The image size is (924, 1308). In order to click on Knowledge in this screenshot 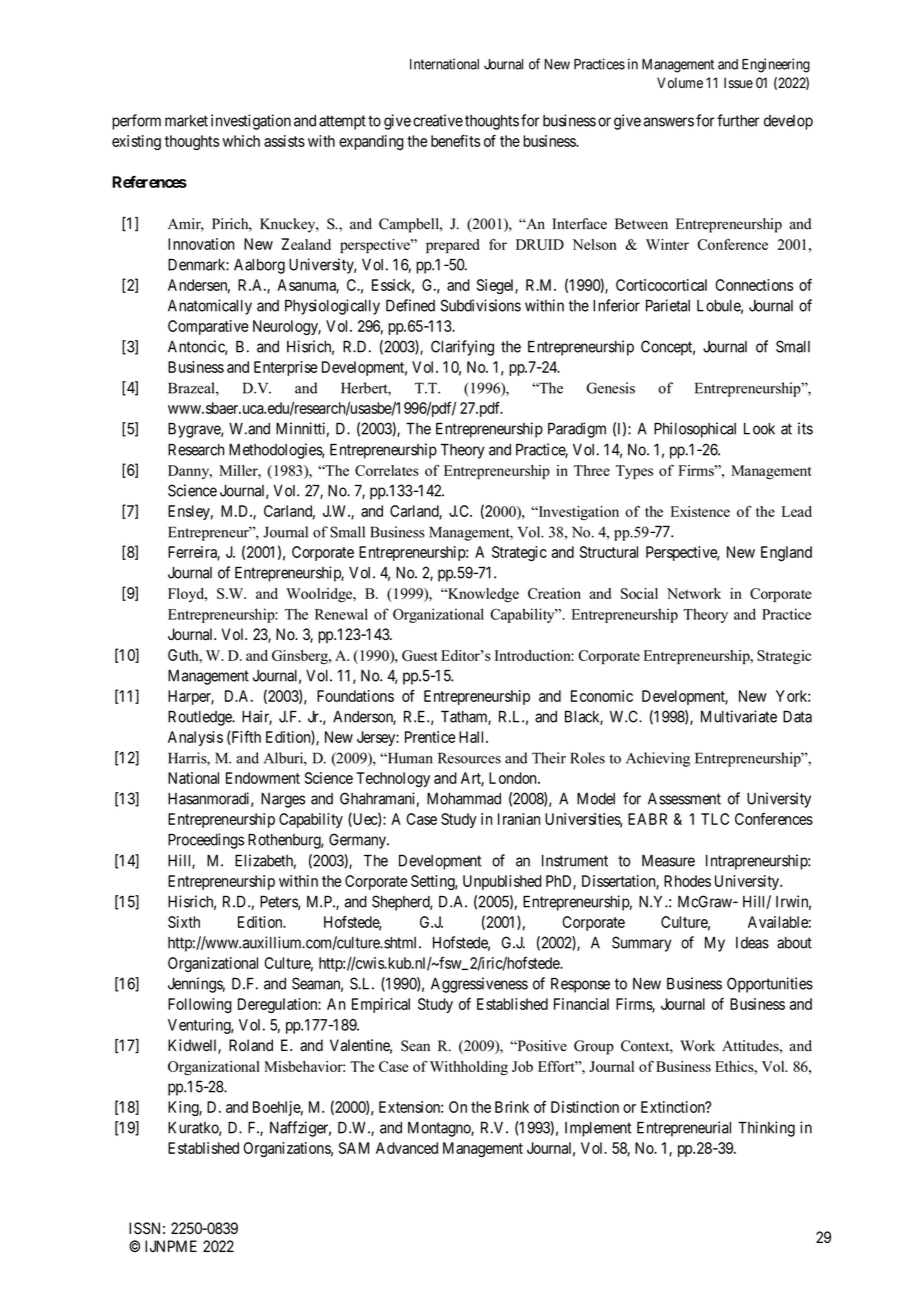, I will do `click(482, 595)`.
